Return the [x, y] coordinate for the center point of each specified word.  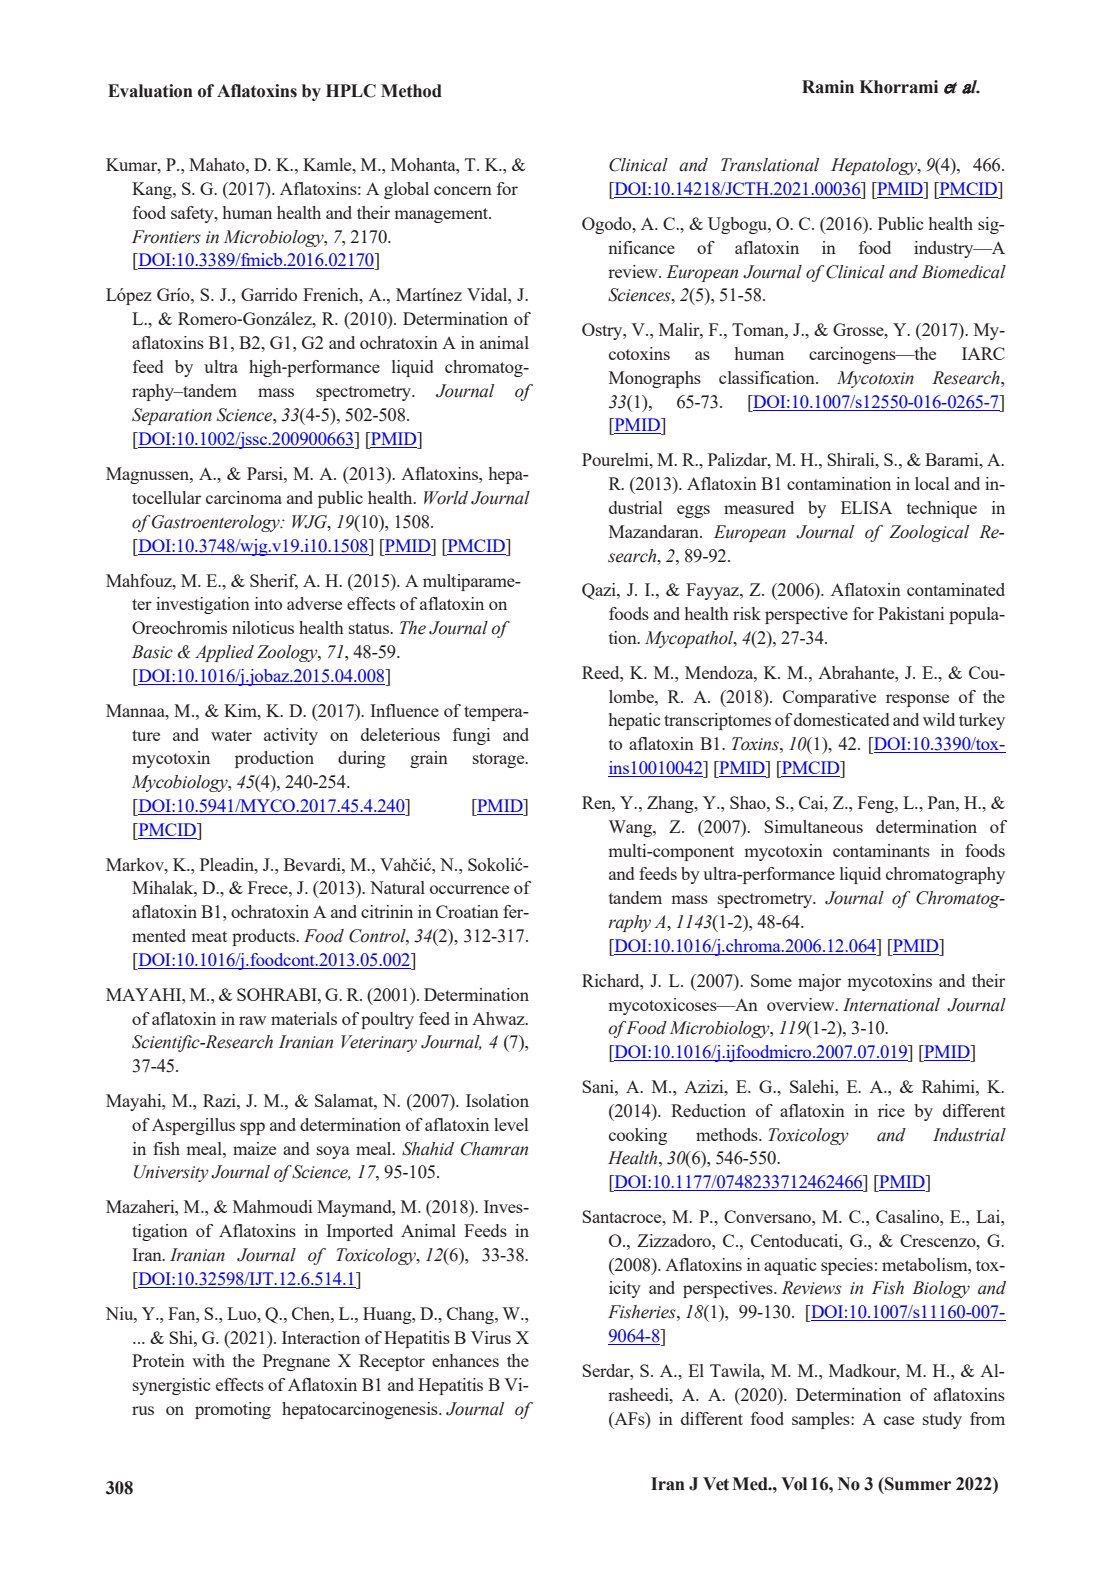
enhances [465, 1360]
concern [463, 190]
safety [193, 214]
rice [891, 1110]
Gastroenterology [217, 523]
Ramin [828, 87]
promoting [233, 1410]
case [899, 1420]
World [446, 498]
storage [500, 760]
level [511, 1124]
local [932, 483]
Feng [877, 804]
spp [252, 1128]
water [231, 735]
